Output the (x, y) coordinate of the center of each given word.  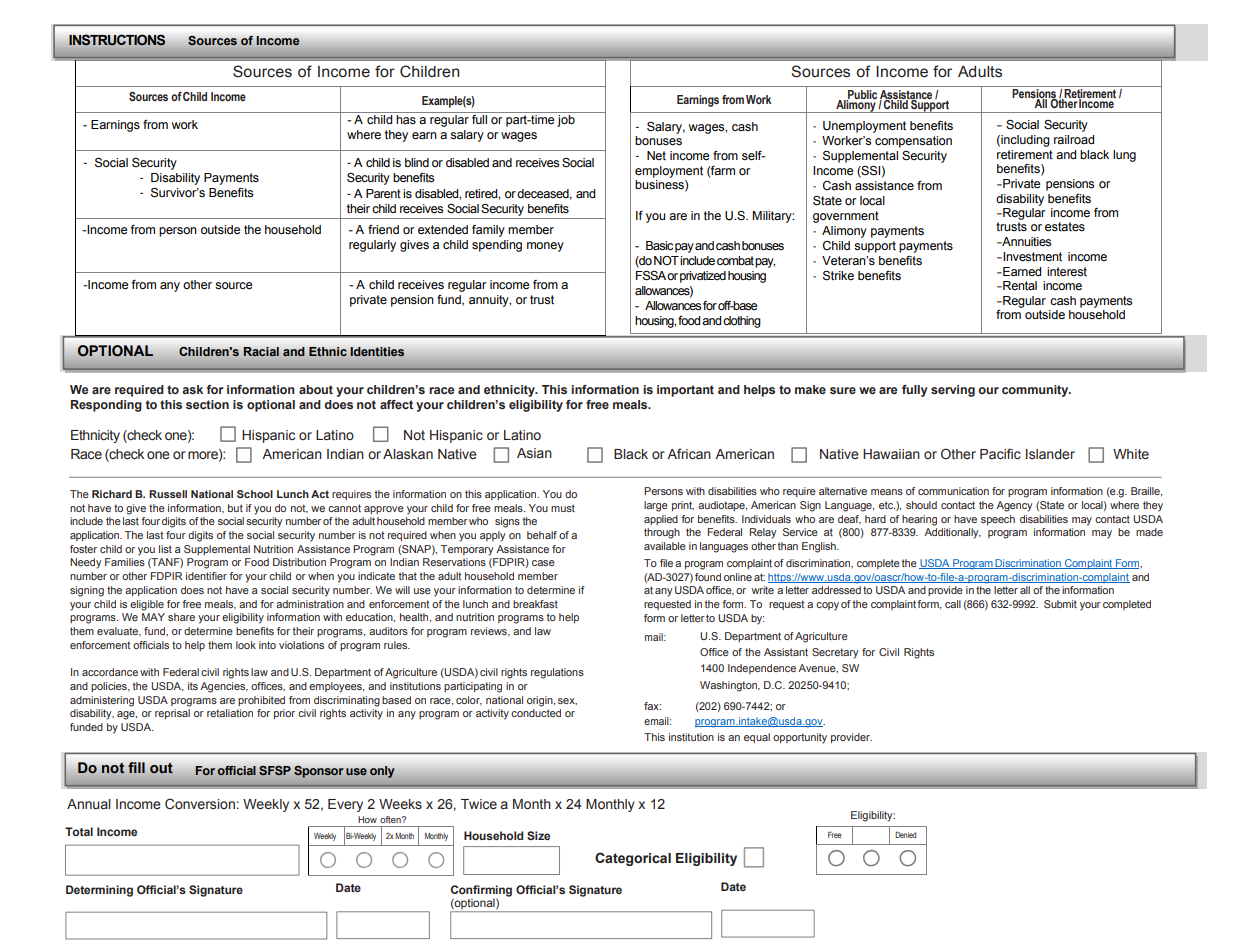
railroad (1074, 140)
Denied (905, 835)
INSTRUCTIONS (117, 40)
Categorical (633, 859)
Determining (99, 891)
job (566, 121)
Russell (168, 494)
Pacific (1000, 454)
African (689, 454)
